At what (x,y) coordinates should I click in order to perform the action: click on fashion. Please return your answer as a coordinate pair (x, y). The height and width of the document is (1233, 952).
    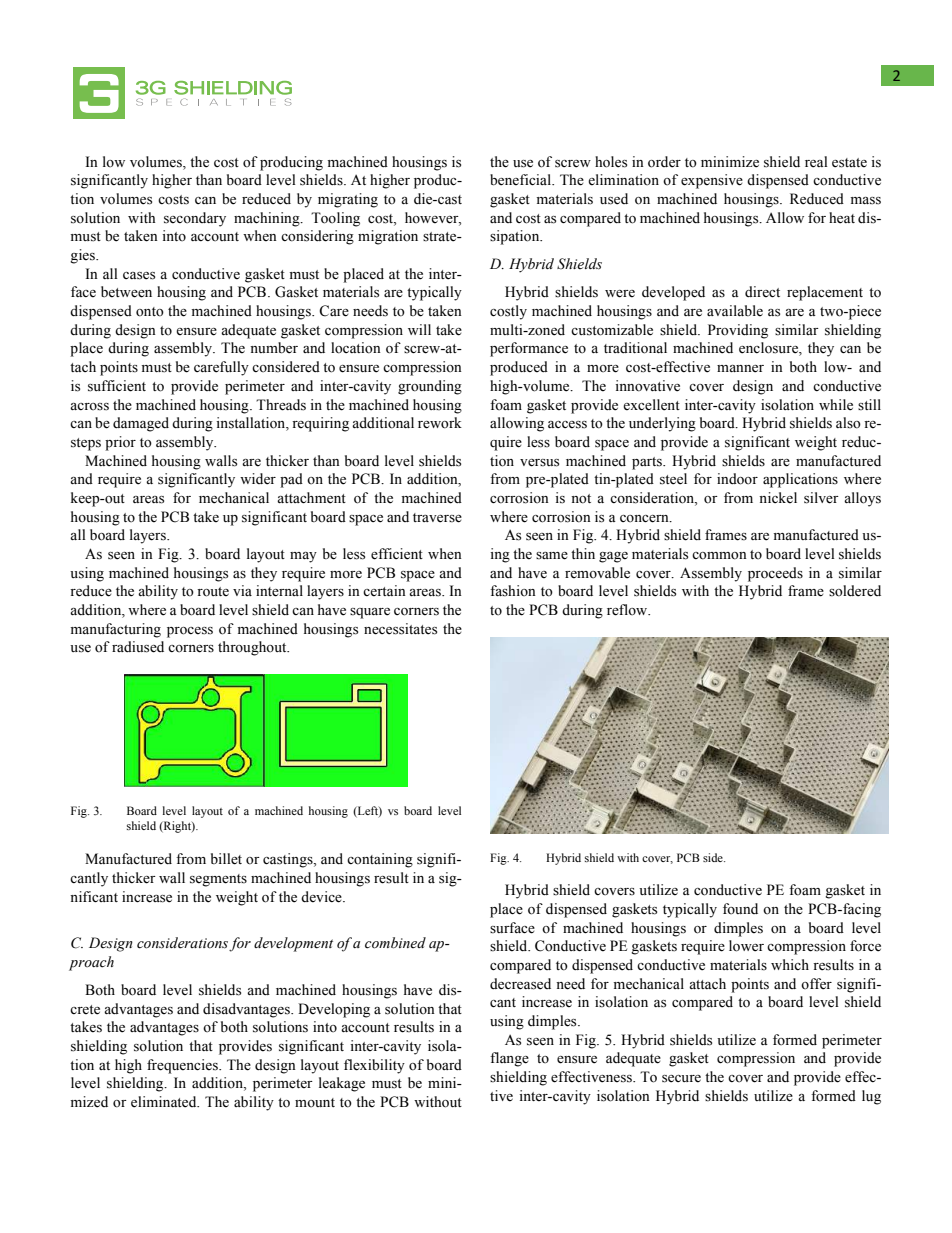
    Looking at the image, I should click on (513, 591).
